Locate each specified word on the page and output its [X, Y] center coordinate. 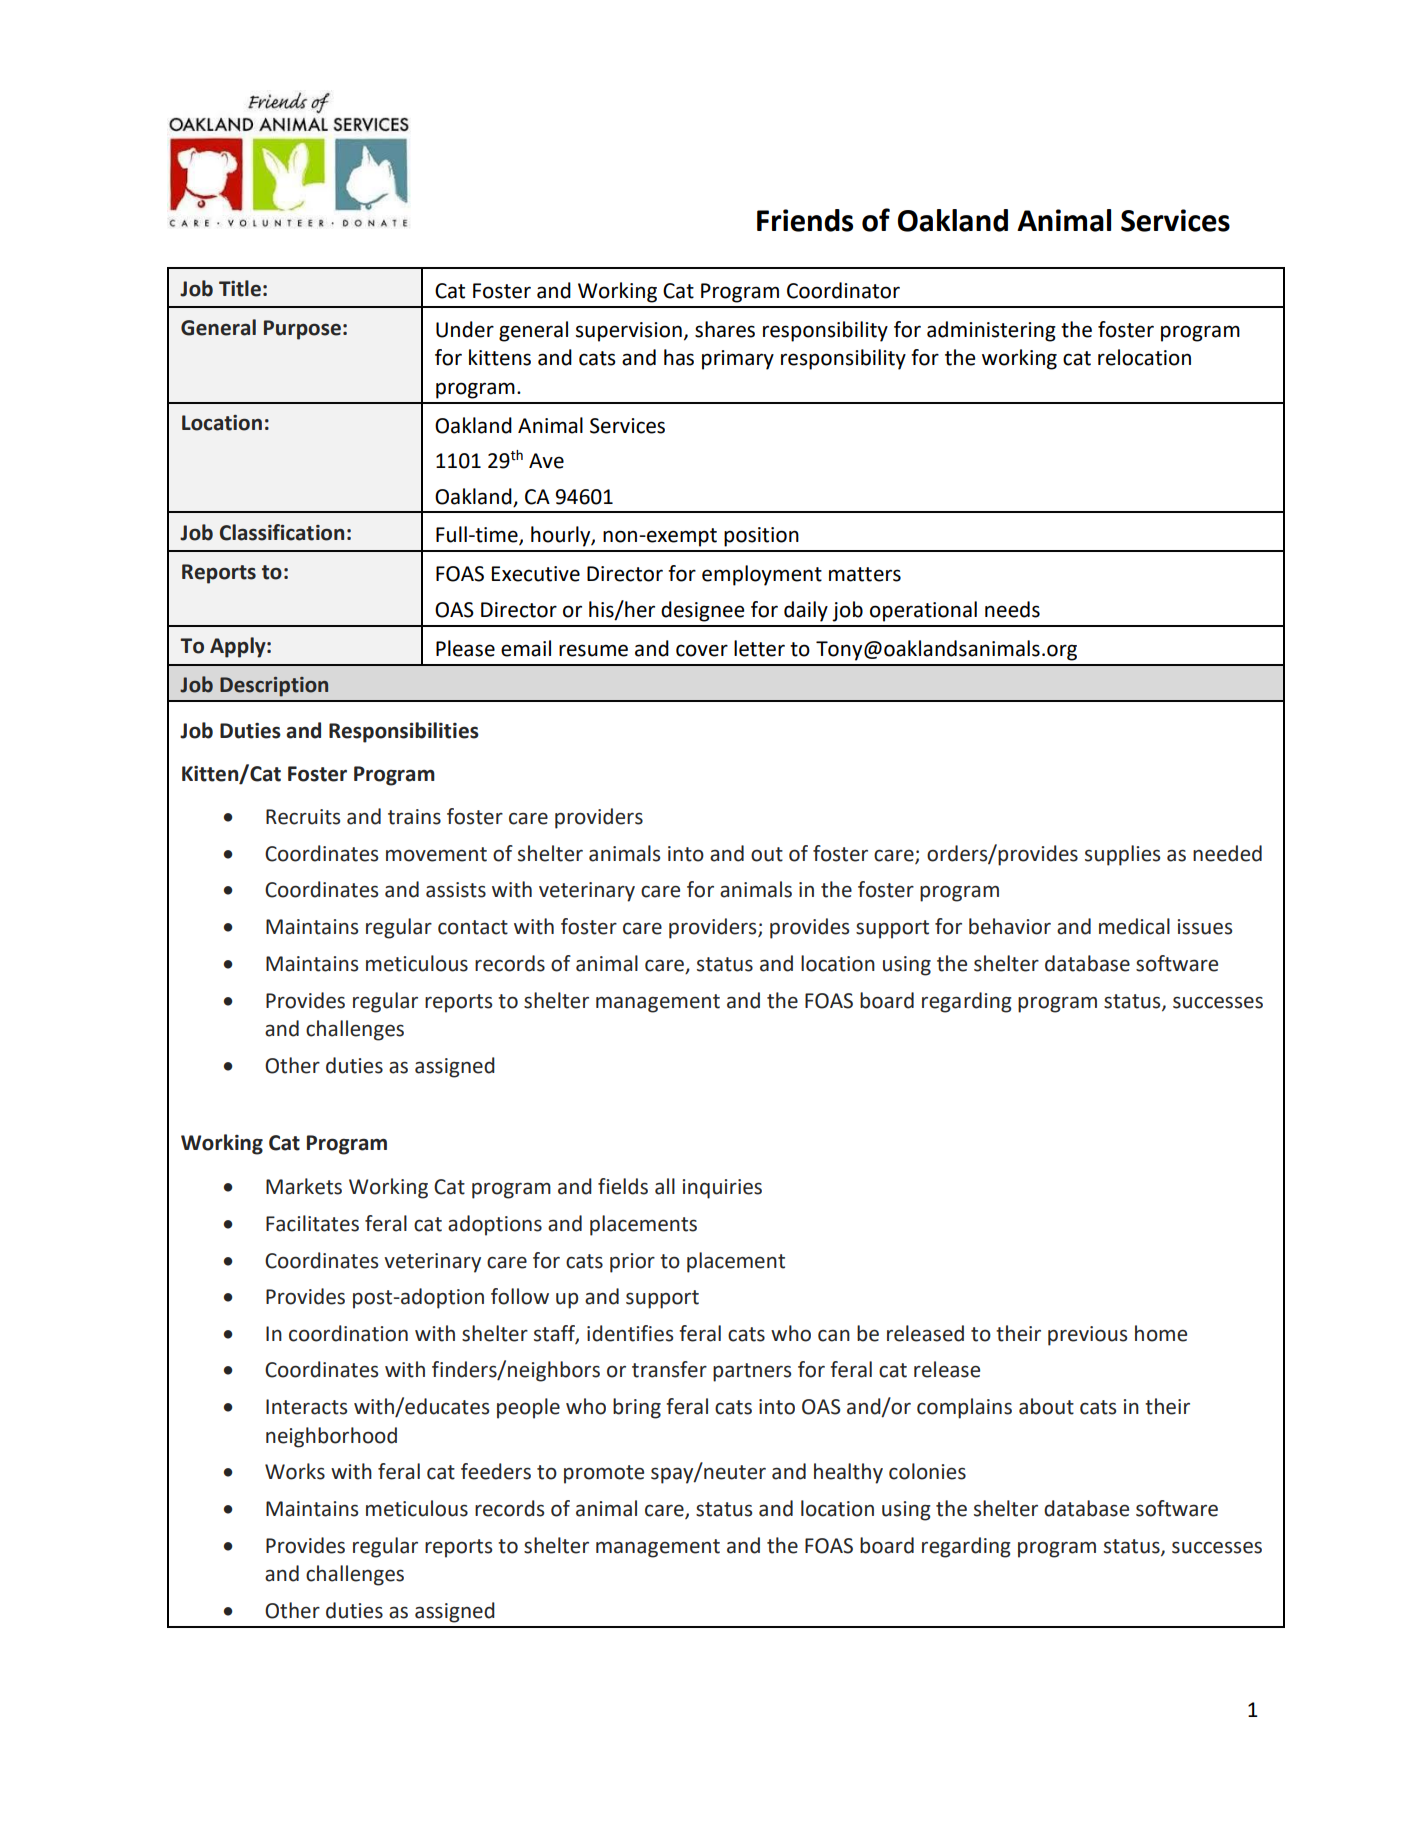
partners [752, 1372]
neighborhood [331, 1437]
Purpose [302, 330]
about [1046, 1406]
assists [456, 890]
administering [991, 331]
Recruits [303, 817]
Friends [805, 220]
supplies [1122, 855]
